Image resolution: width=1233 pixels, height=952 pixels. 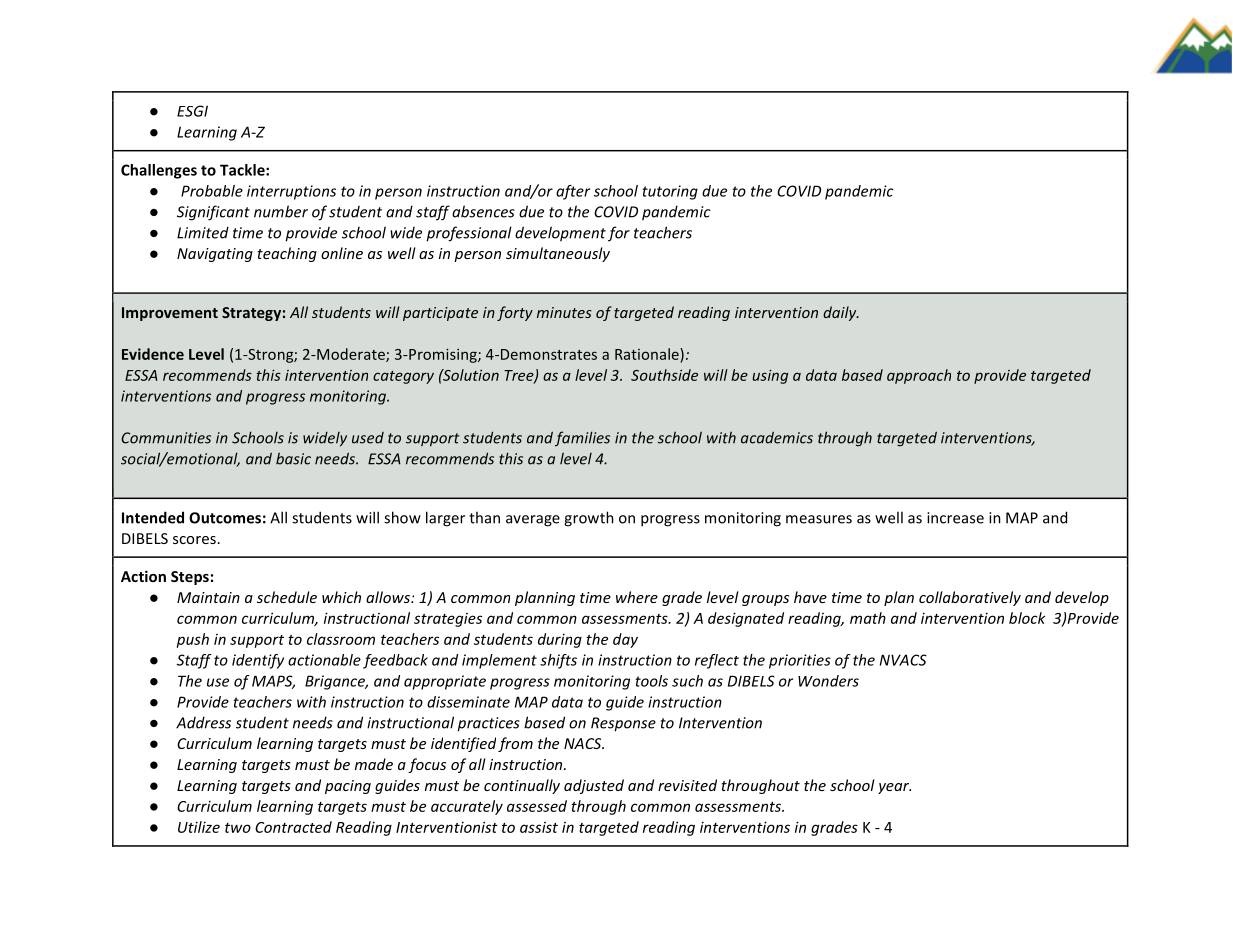 What do you see at coordinates (153, 517) in the screenshot?
I see `Intended` at bounding box center [153, 517].
